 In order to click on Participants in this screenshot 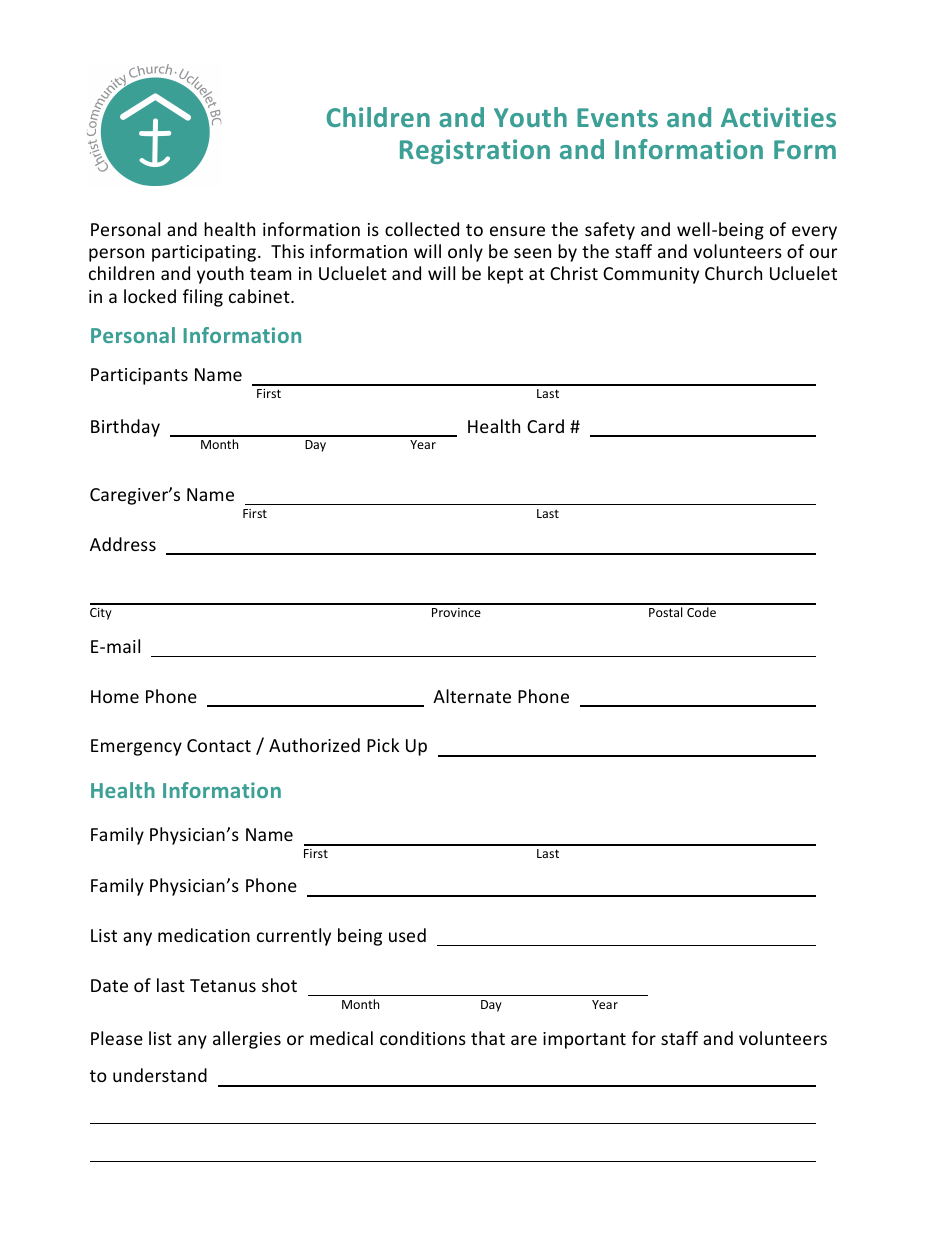, I will do `click(139, 376)`.
